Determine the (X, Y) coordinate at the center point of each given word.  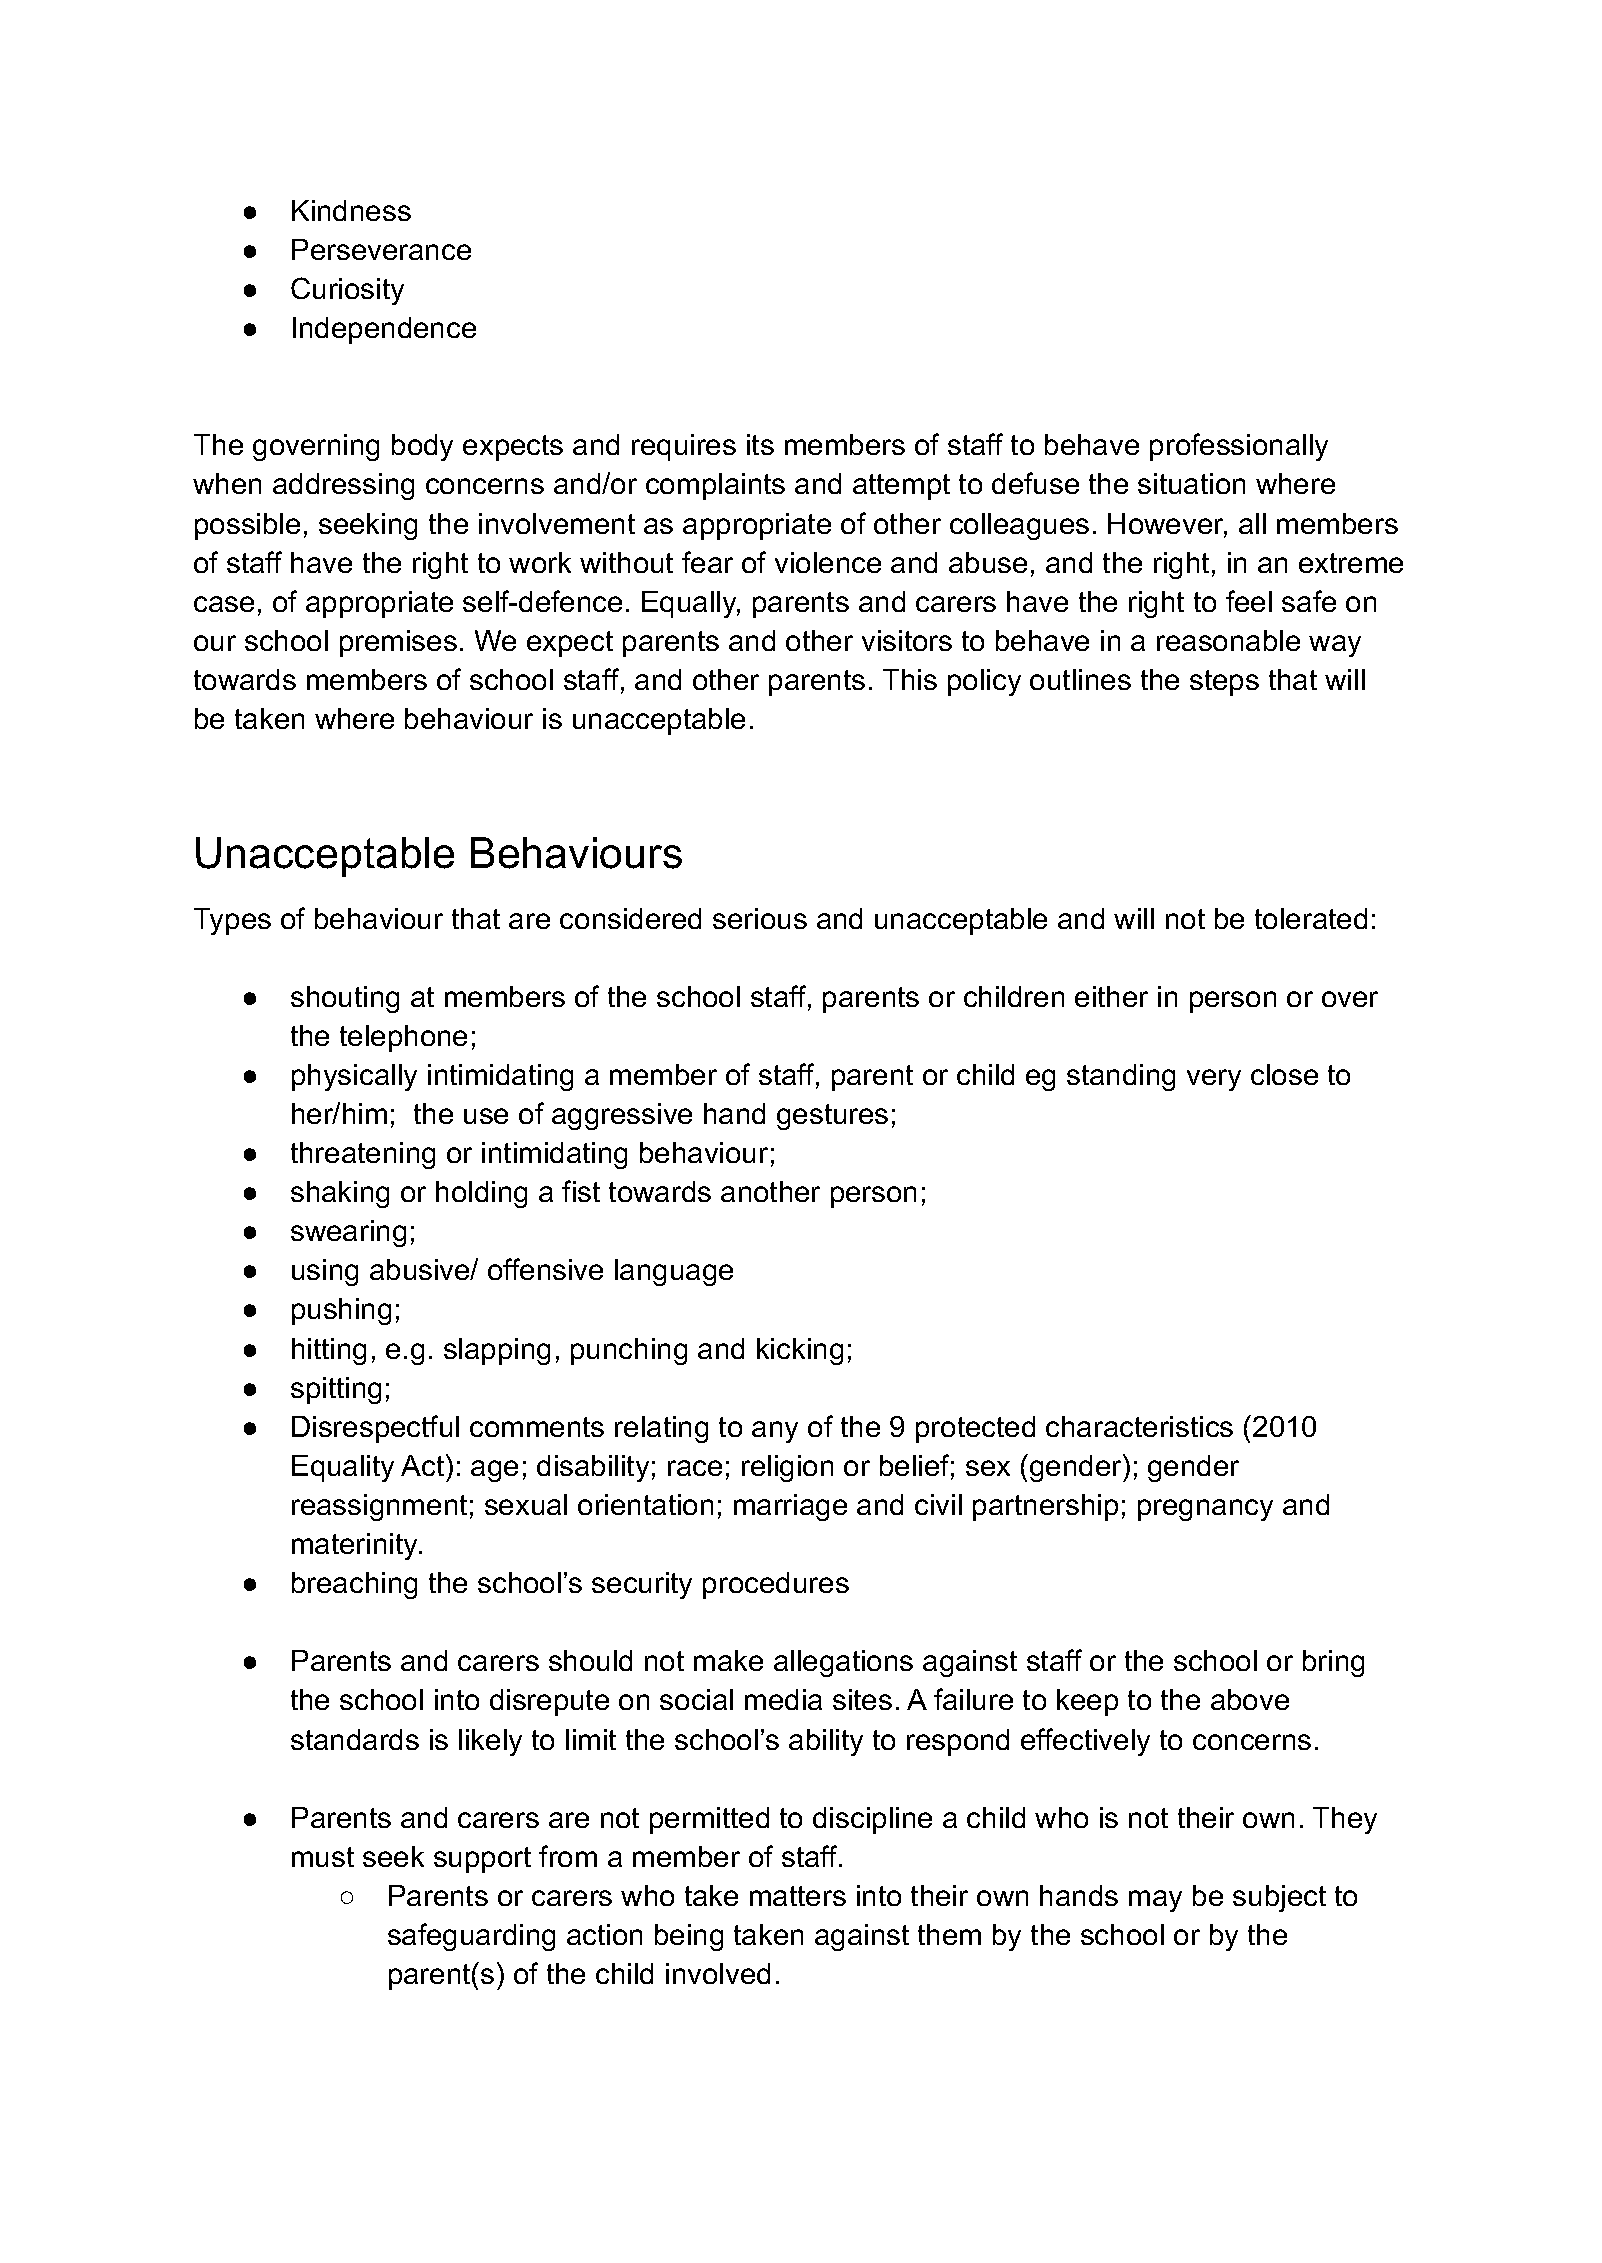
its (760, 444)
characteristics (1139, 1426)
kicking (800, 1351)
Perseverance (381, 249)
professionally (1239, 447)
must (323, 1857)
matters (798, 1896)
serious (760, 918)
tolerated (1311, 918)
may (1155, 1901)
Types (232, 921)
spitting (336, 1390)
